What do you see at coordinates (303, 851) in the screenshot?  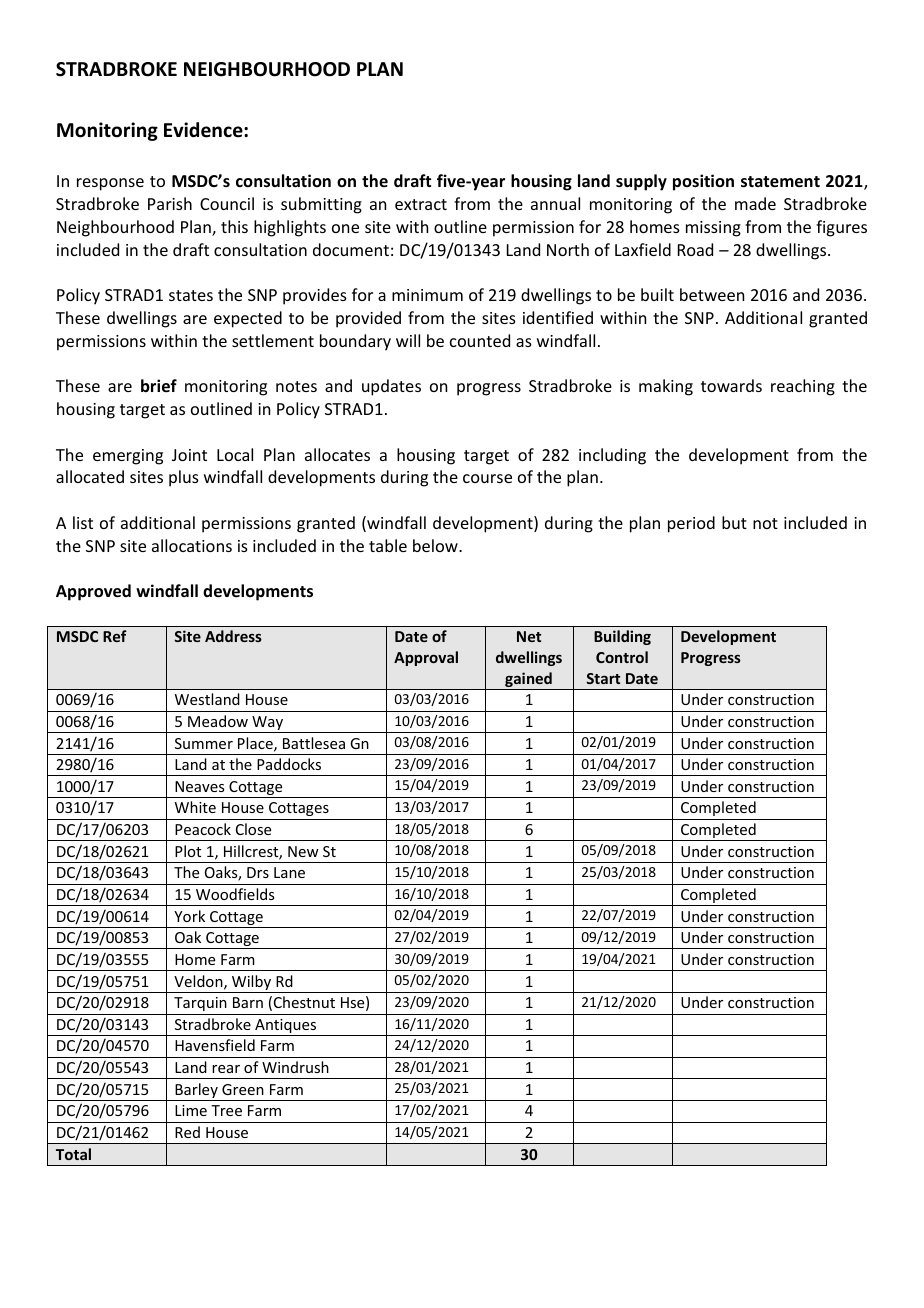 I see `New` at bounding box center [303, 851].
